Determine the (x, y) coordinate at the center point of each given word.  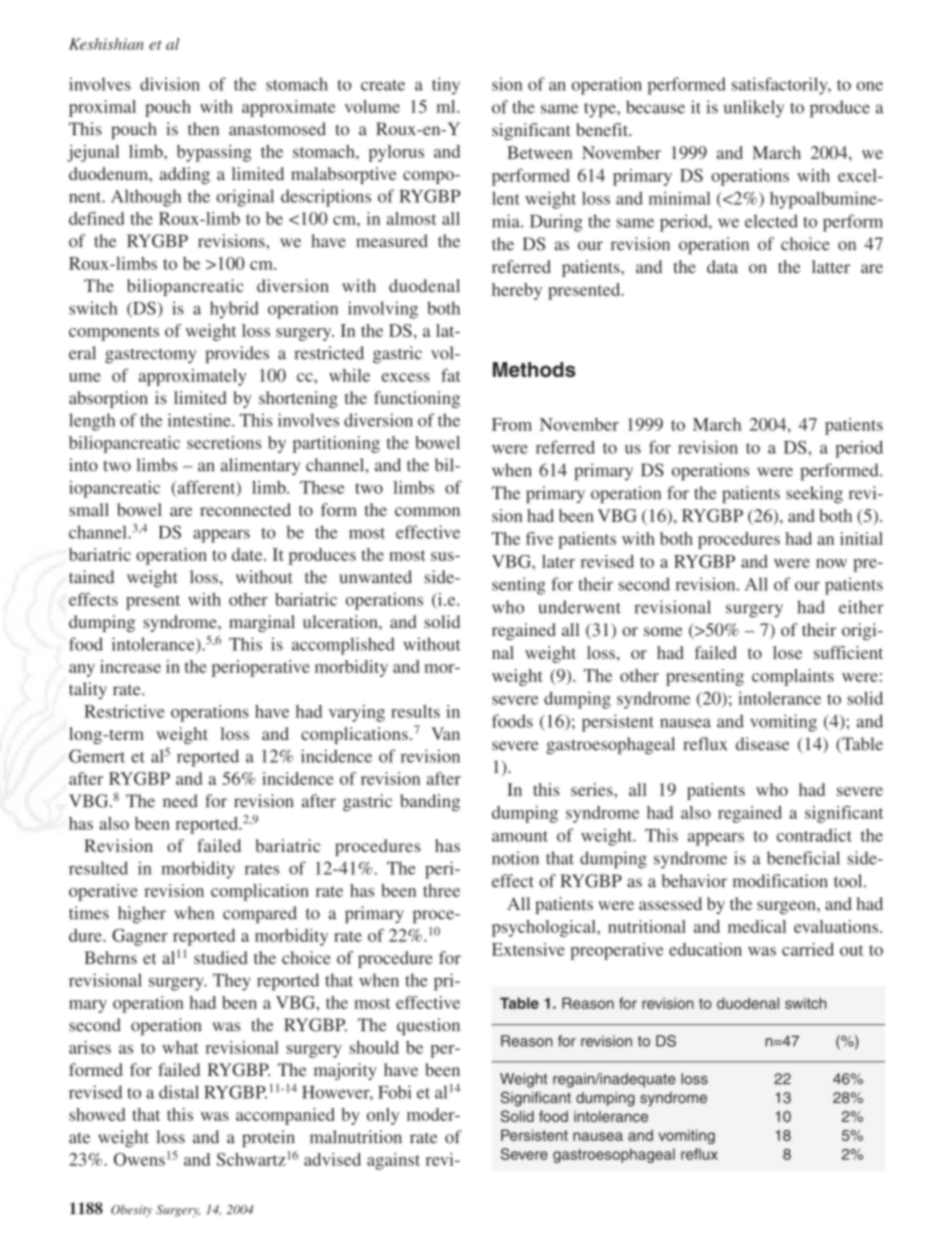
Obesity (131, 1211)
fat (451, 375)
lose (787, 652)
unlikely (754, 109)
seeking (814, 494)
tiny (446, 86)
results (415, 711)
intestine (200, 420)
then (203, 129)
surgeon (787, 907)
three (441, 890)
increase (130, 666)
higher (142, 914)
